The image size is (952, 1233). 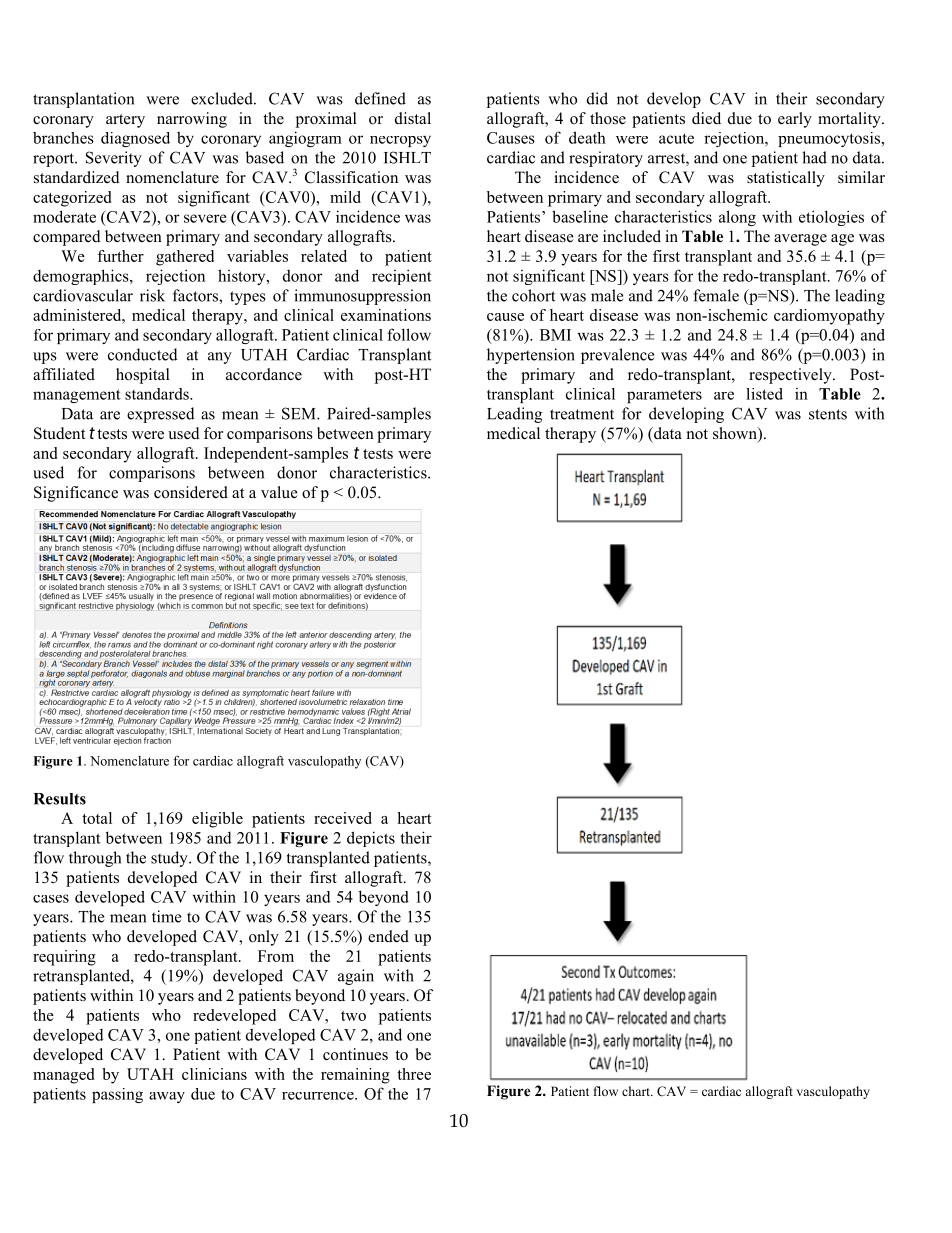 I want to click on chart, so click(x=637, y=1091).
